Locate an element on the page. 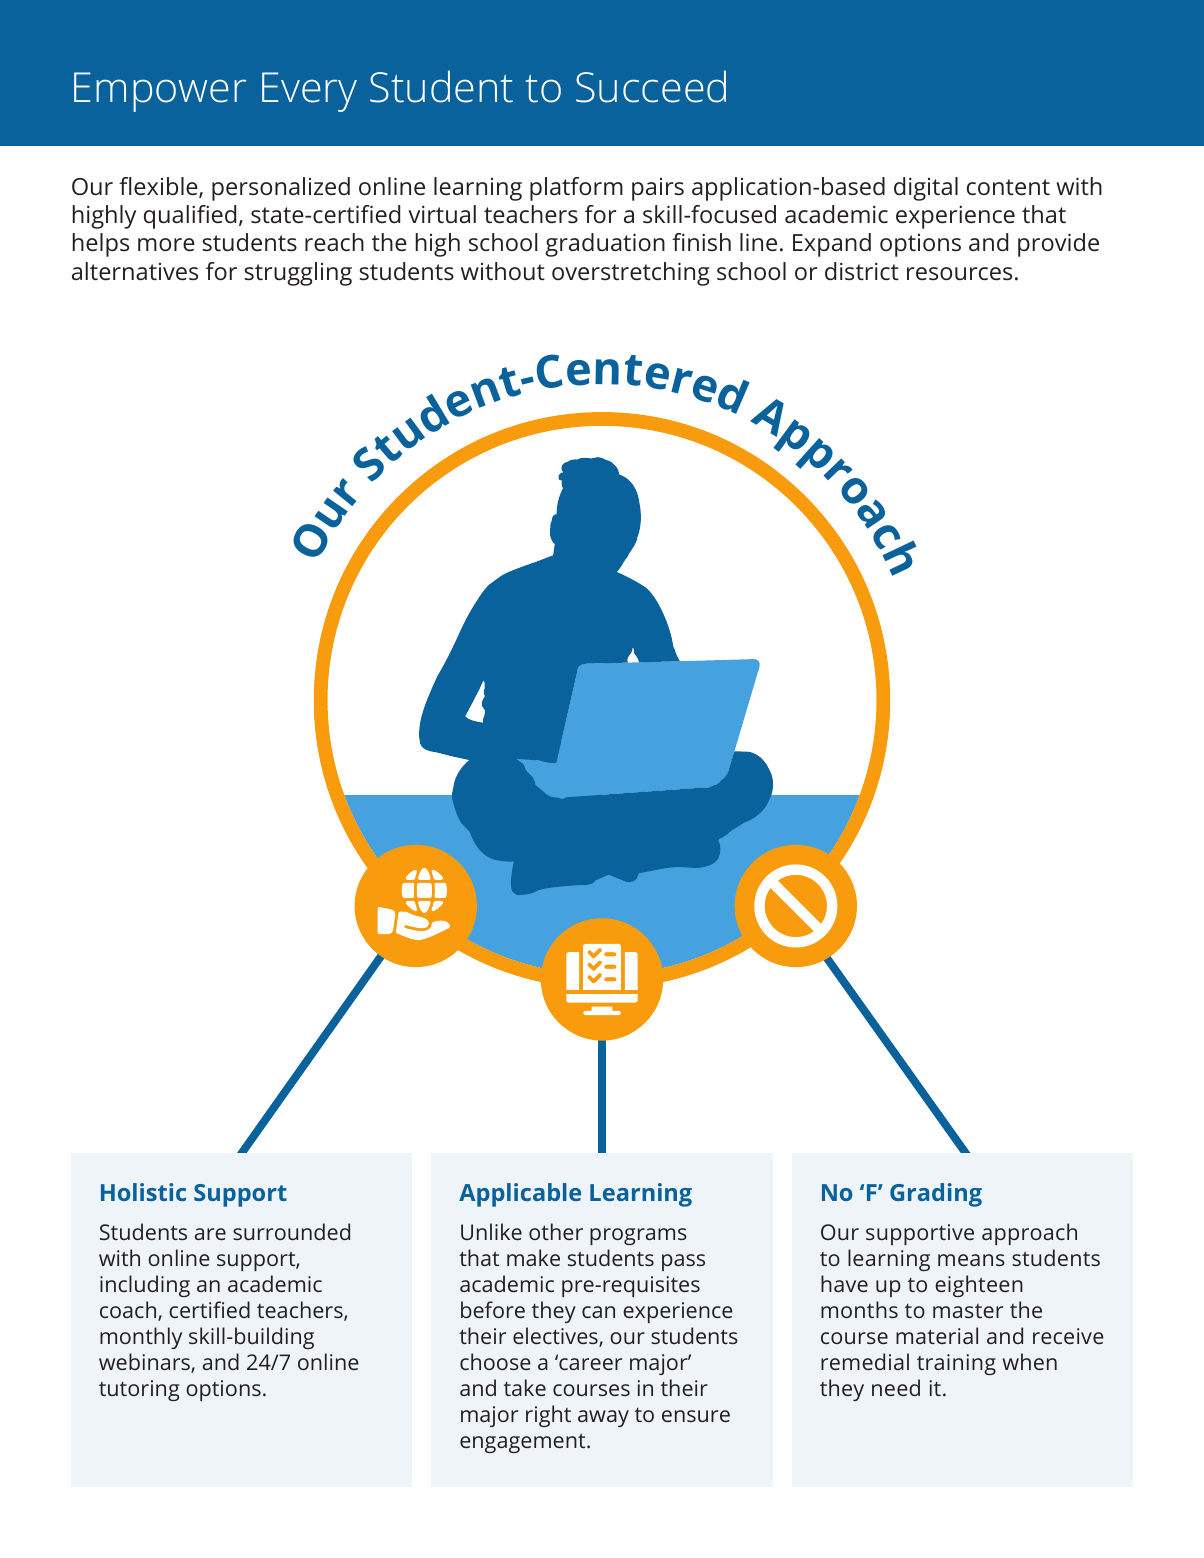  Applicable is located at coordinates (520, 1195).
